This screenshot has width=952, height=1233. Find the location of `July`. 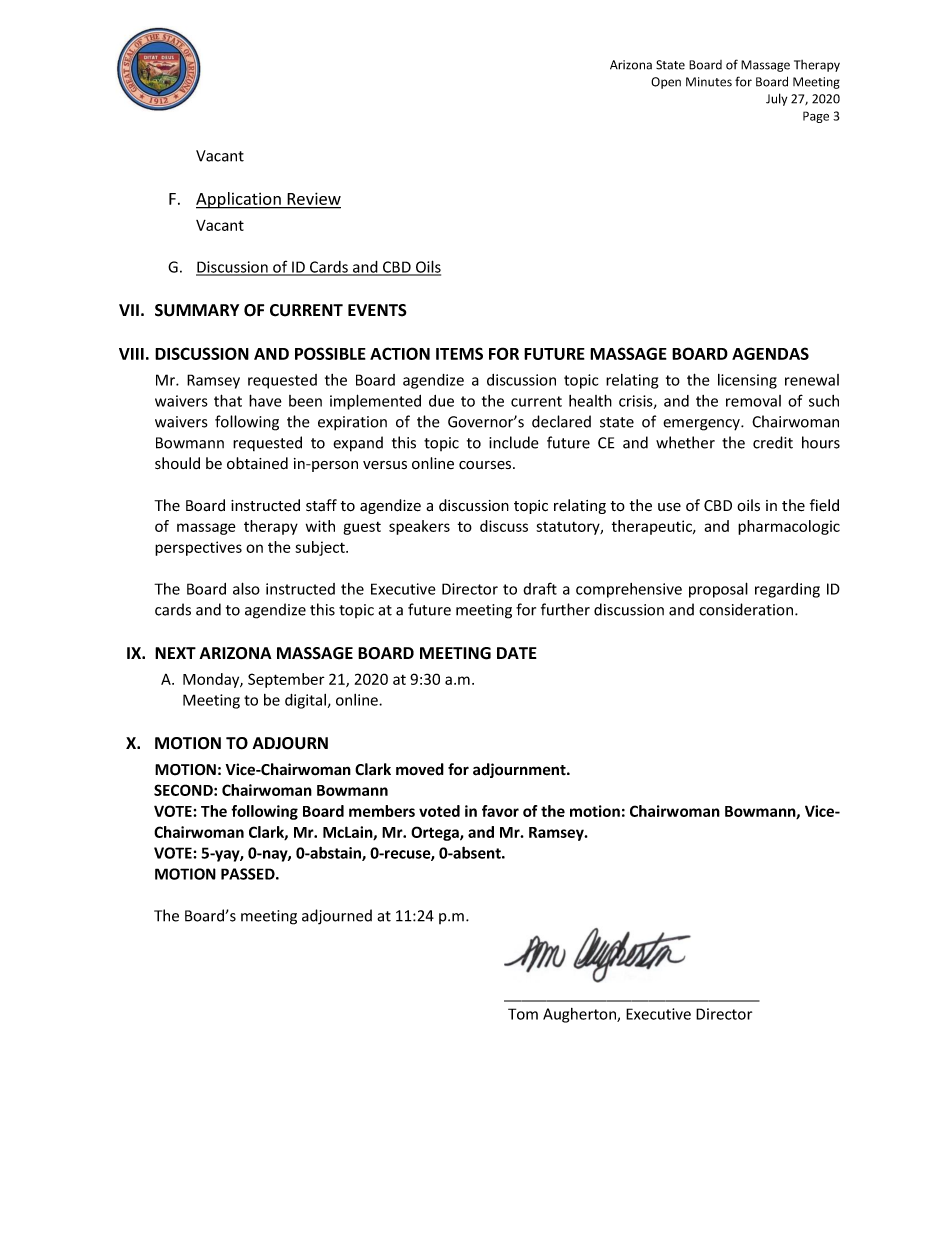

July is located at coordinates (776, 99).
